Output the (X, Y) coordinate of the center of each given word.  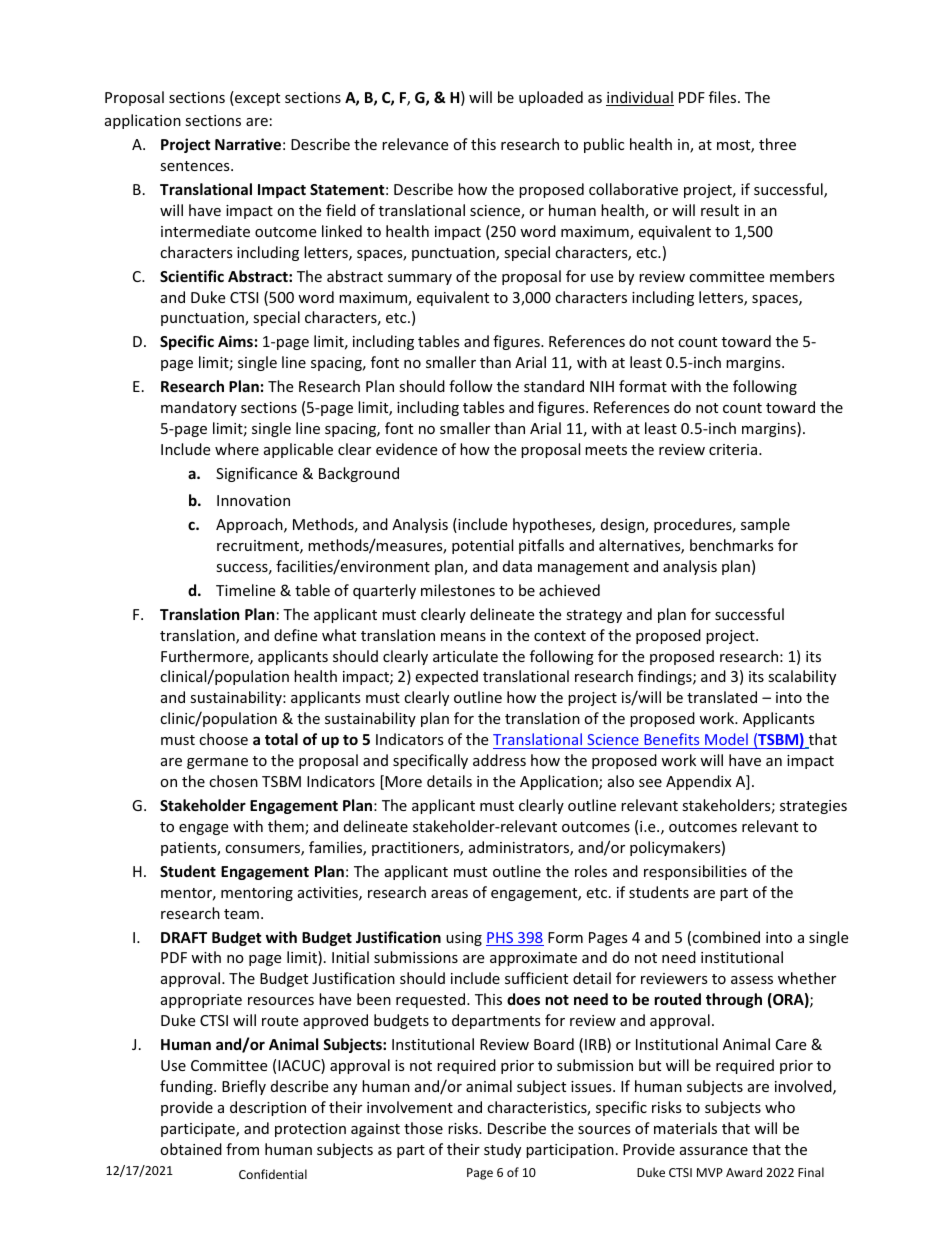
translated (722, 697)
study (502, 1150)
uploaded (551, 98)
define (295, 635)
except (256, 98)
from (242, 1149)
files (724, 97)
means (463, 637)
